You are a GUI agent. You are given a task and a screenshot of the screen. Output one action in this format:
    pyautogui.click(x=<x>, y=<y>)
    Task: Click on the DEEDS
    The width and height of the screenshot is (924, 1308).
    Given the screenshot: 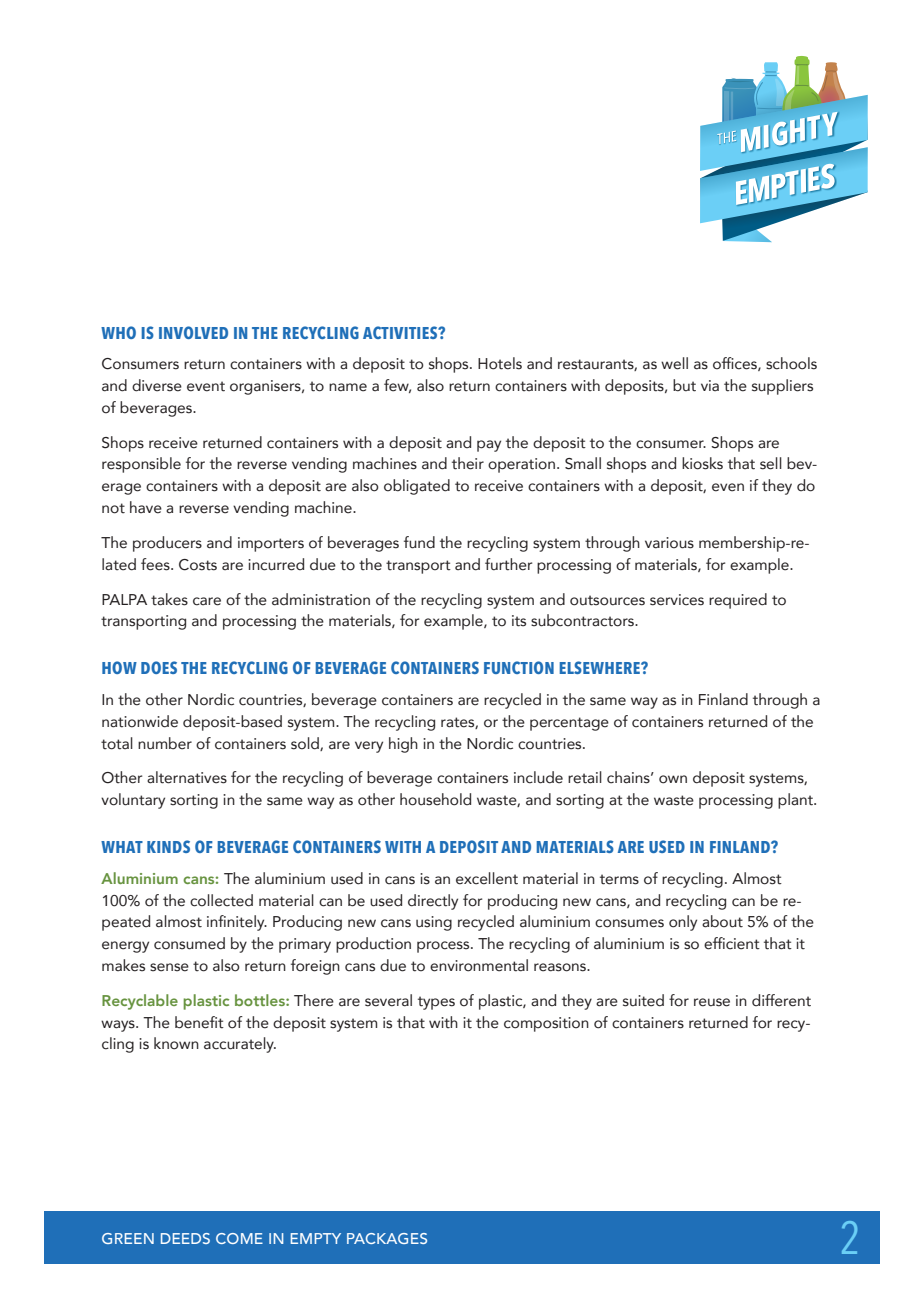 What is the action you would take?
    pyautogui.click(x=185, y=1238)
